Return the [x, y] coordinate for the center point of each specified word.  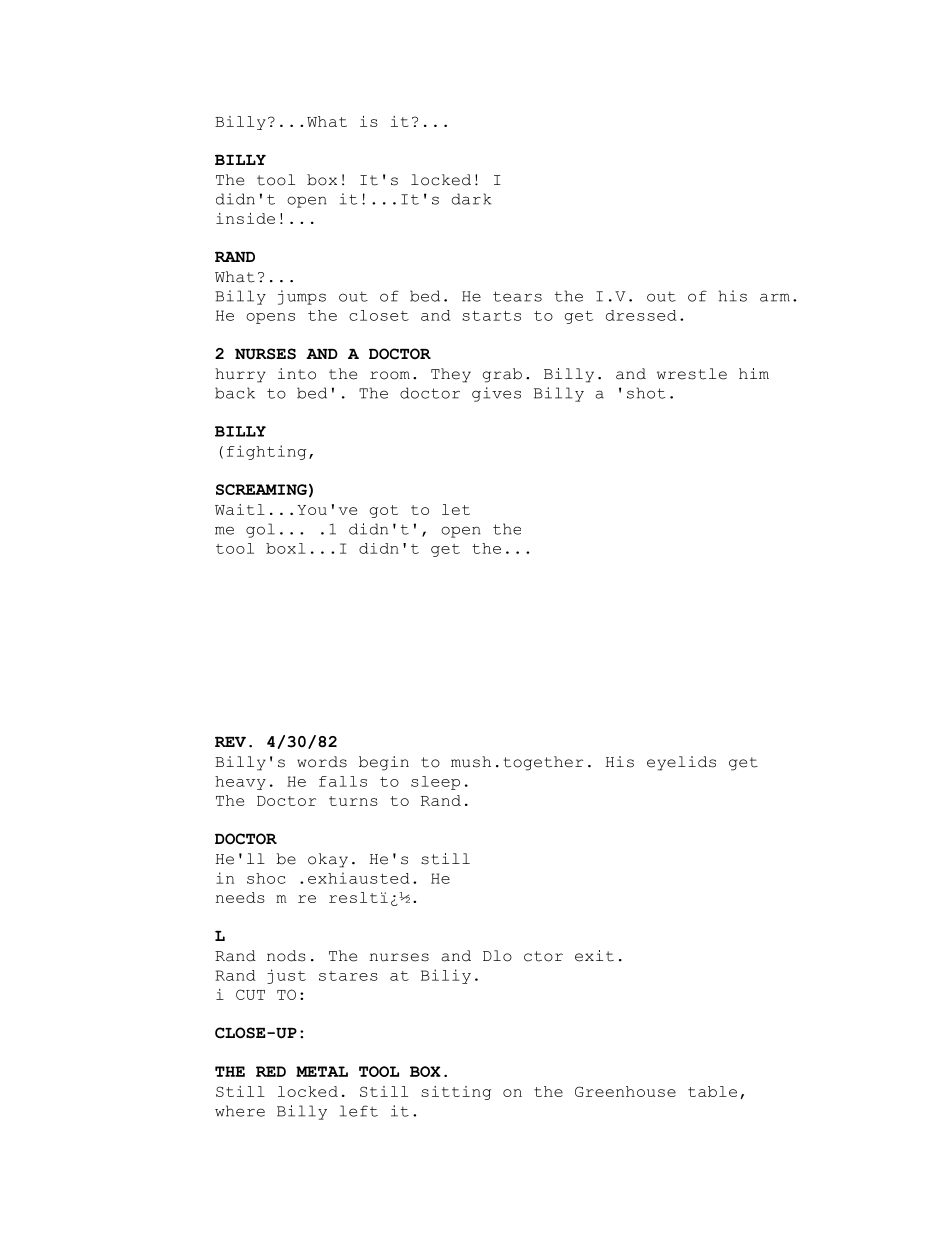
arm [775, 297]
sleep [435, 783]
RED [271, 1071]
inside [245, 218]
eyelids [681, 763]
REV [230, 742]
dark [472, 199]
